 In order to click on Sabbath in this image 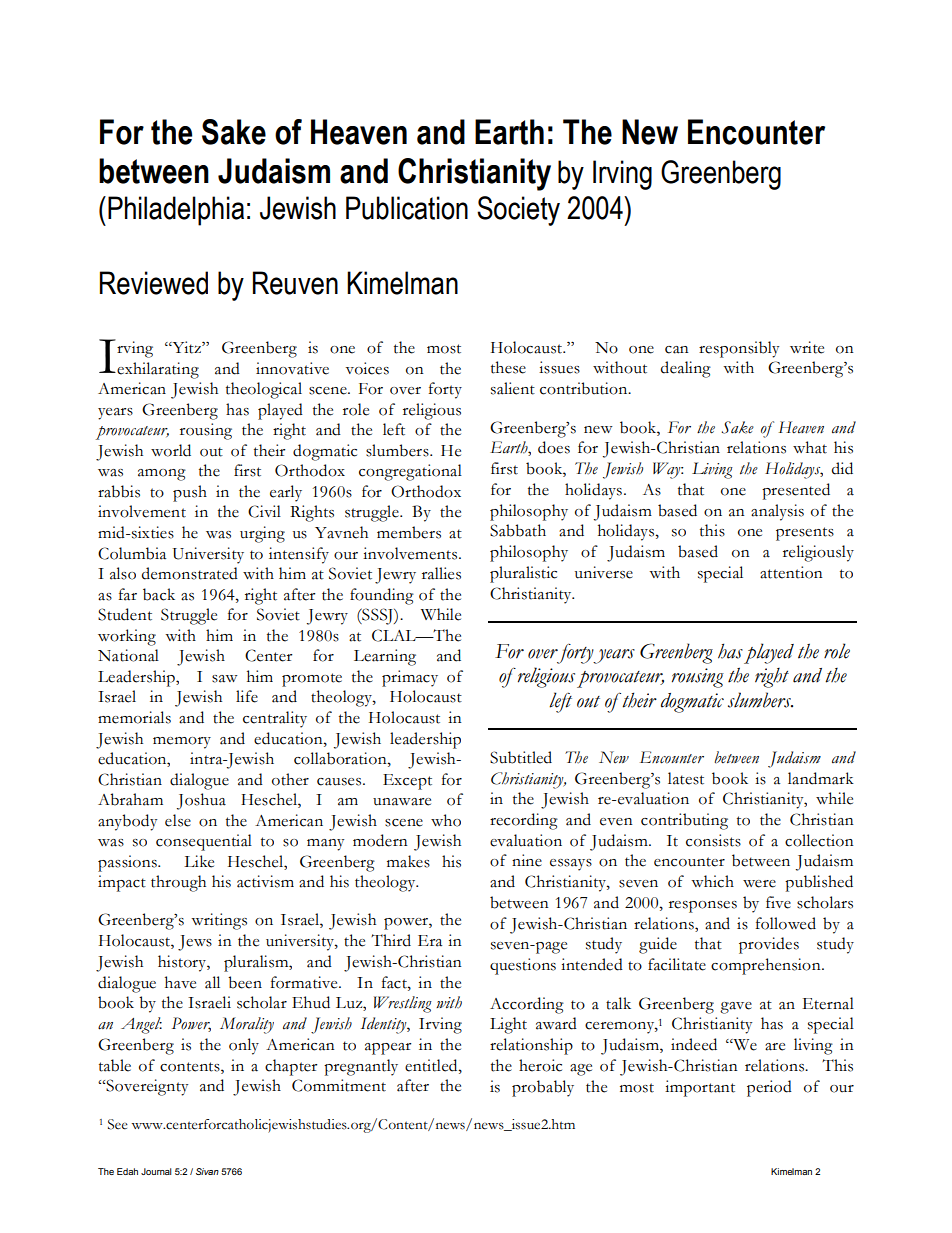, I will do `click(518, 530)`.
